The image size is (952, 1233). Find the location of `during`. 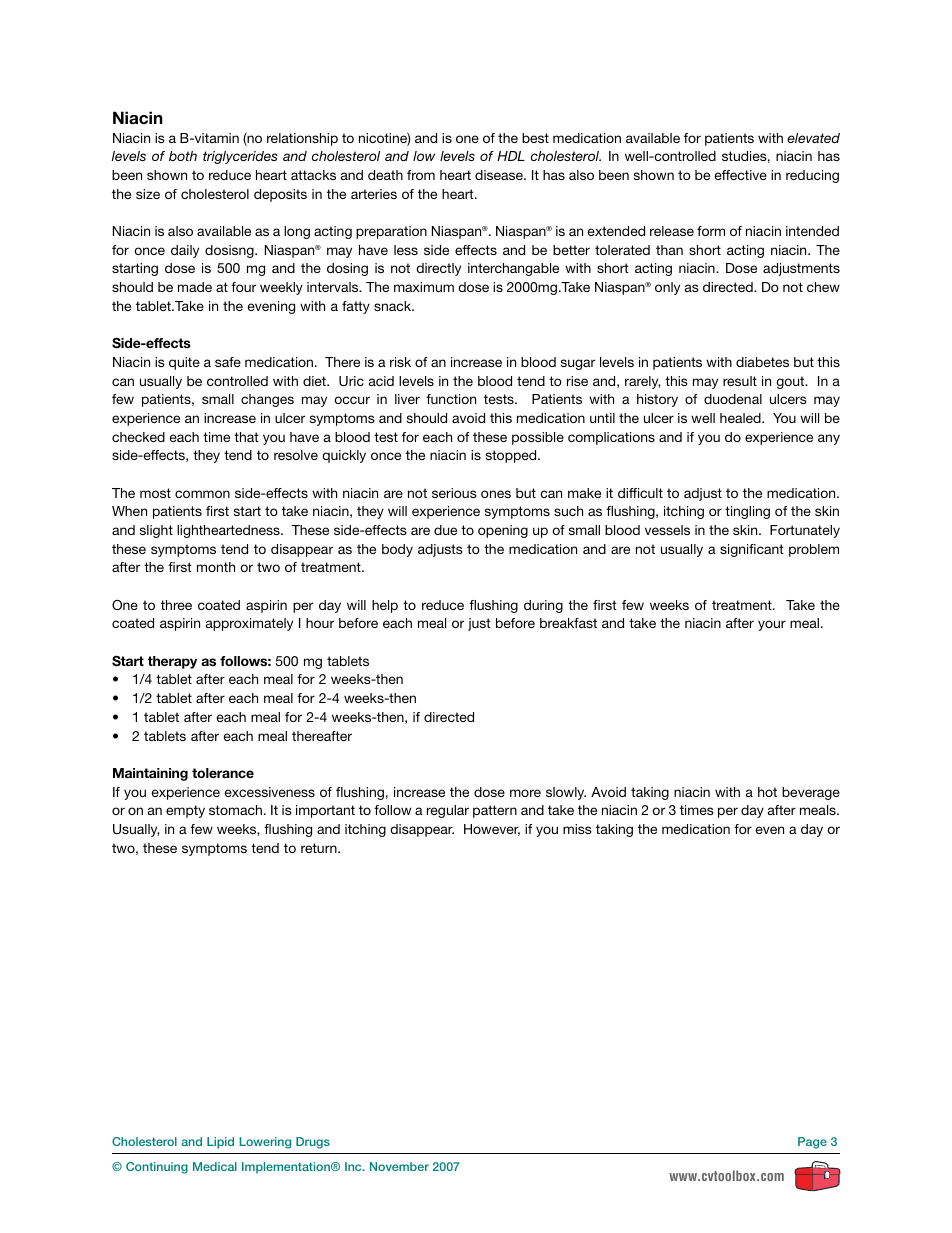

during is located at coordinates (543, 606).
